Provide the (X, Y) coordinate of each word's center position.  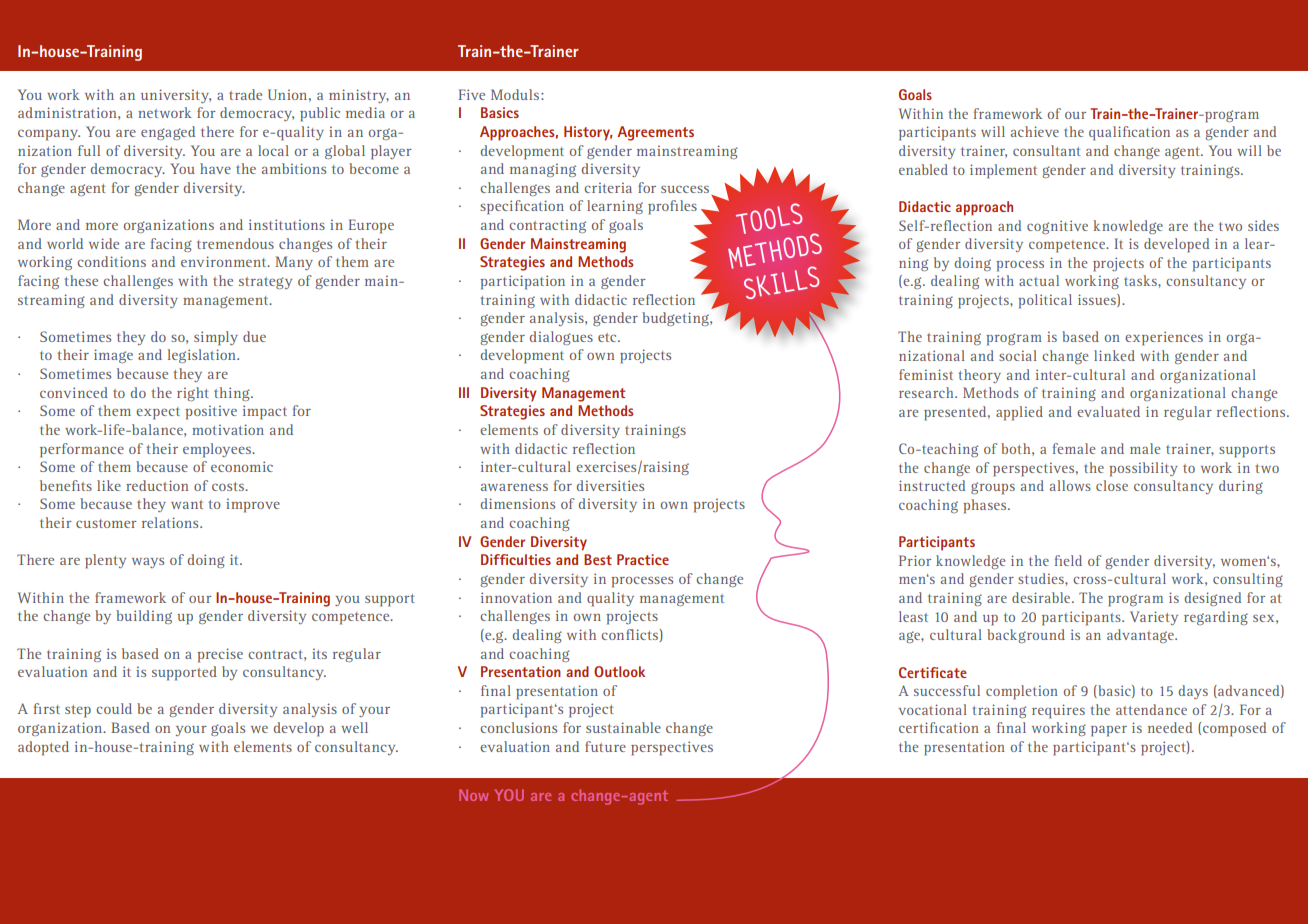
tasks (1141, 280)
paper (1109, 731)
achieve (1035, 131)
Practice (643, 559)
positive (211, 412)
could (114, 708)
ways (148, 563)
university (176, 96)
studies (1042, 578)
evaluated (1108, 411)
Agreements (655, 133)
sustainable (623, 727)
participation (522, 282)
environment (225, 261)
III (464, 392)
